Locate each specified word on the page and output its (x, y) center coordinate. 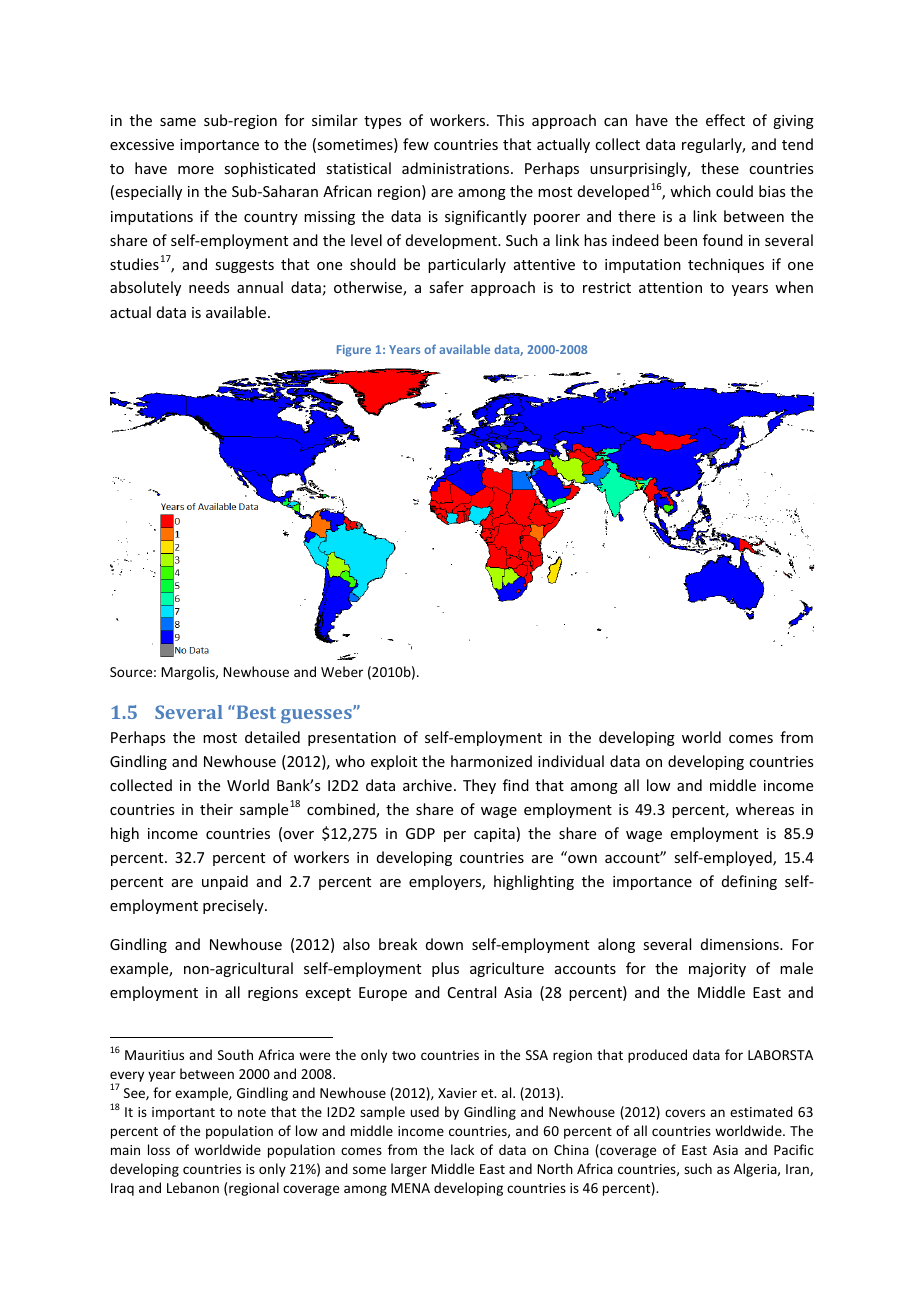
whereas (765, 809)
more (196, 170)
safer (446, 287)
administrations (457, 168)
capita (494, 835)
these (720, 168)
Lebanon (193, 1187)
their (216, 809)
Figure (354, 351)
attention (670, 287)
